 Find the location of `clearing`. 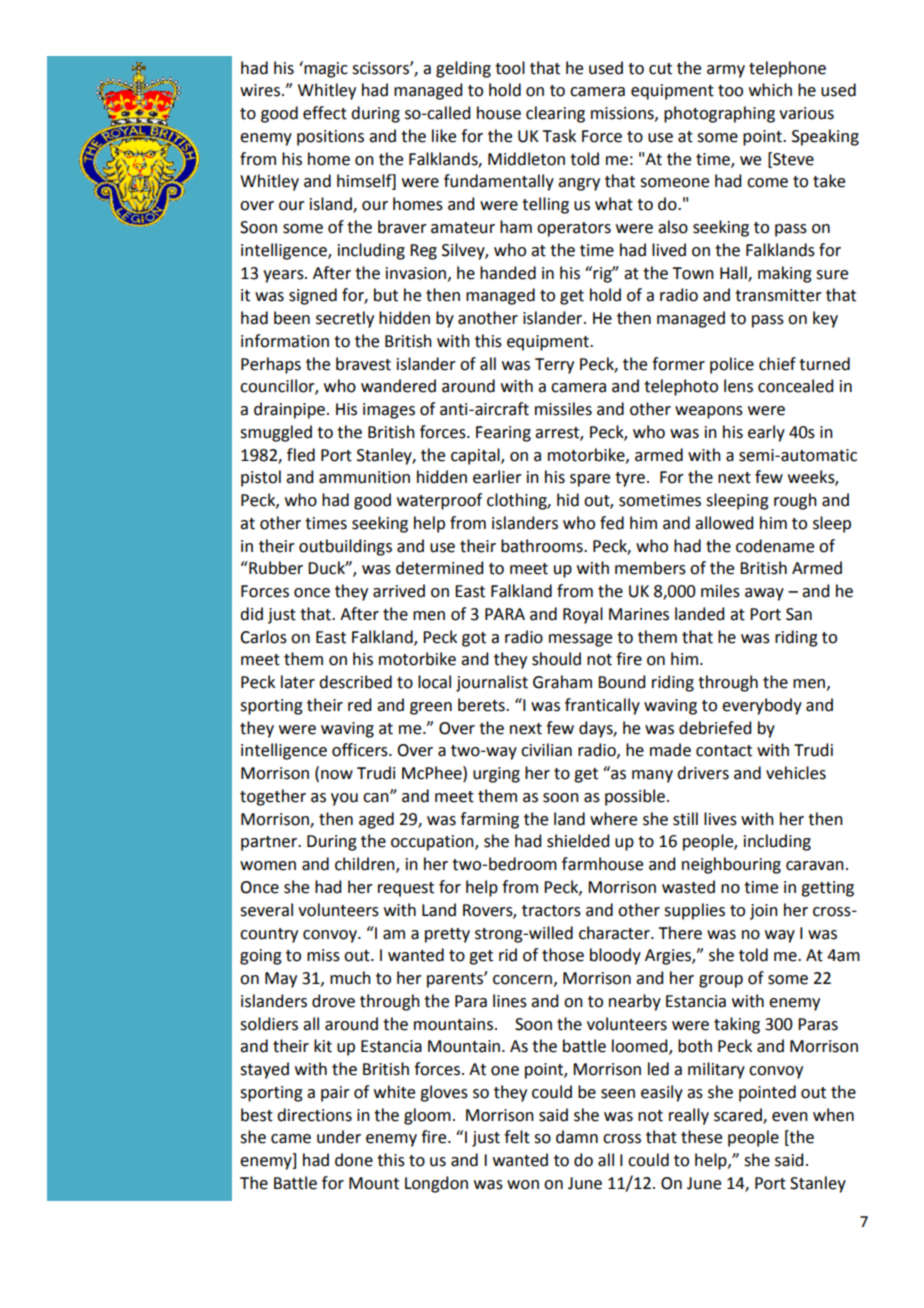

clearing is located at coordinates (555, 114).
